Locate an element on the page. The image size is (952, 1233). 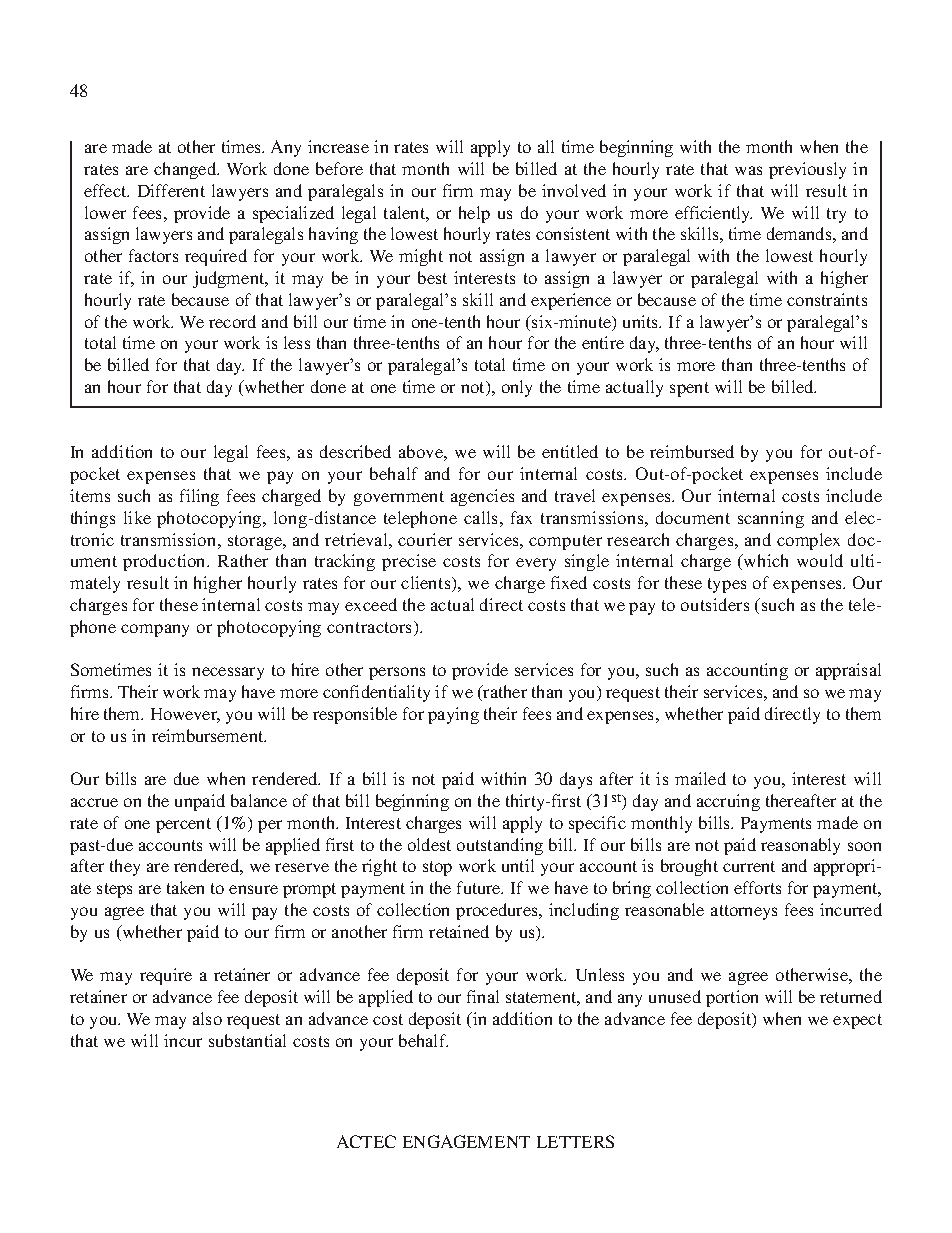
future is located at coordinates (480, 887).
